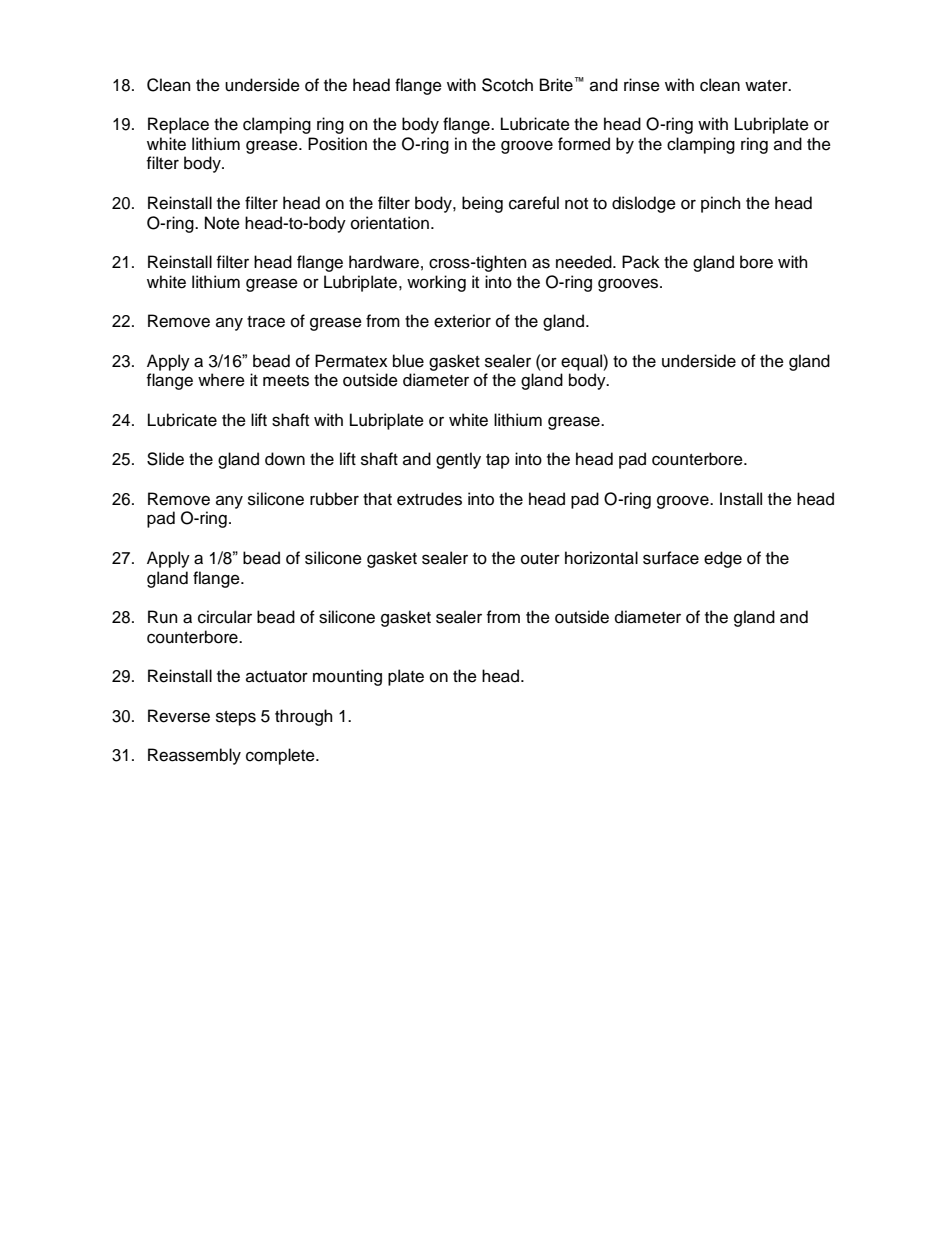 The image size is (952, 1233). I want to click on Replace, so click(178, 125).
